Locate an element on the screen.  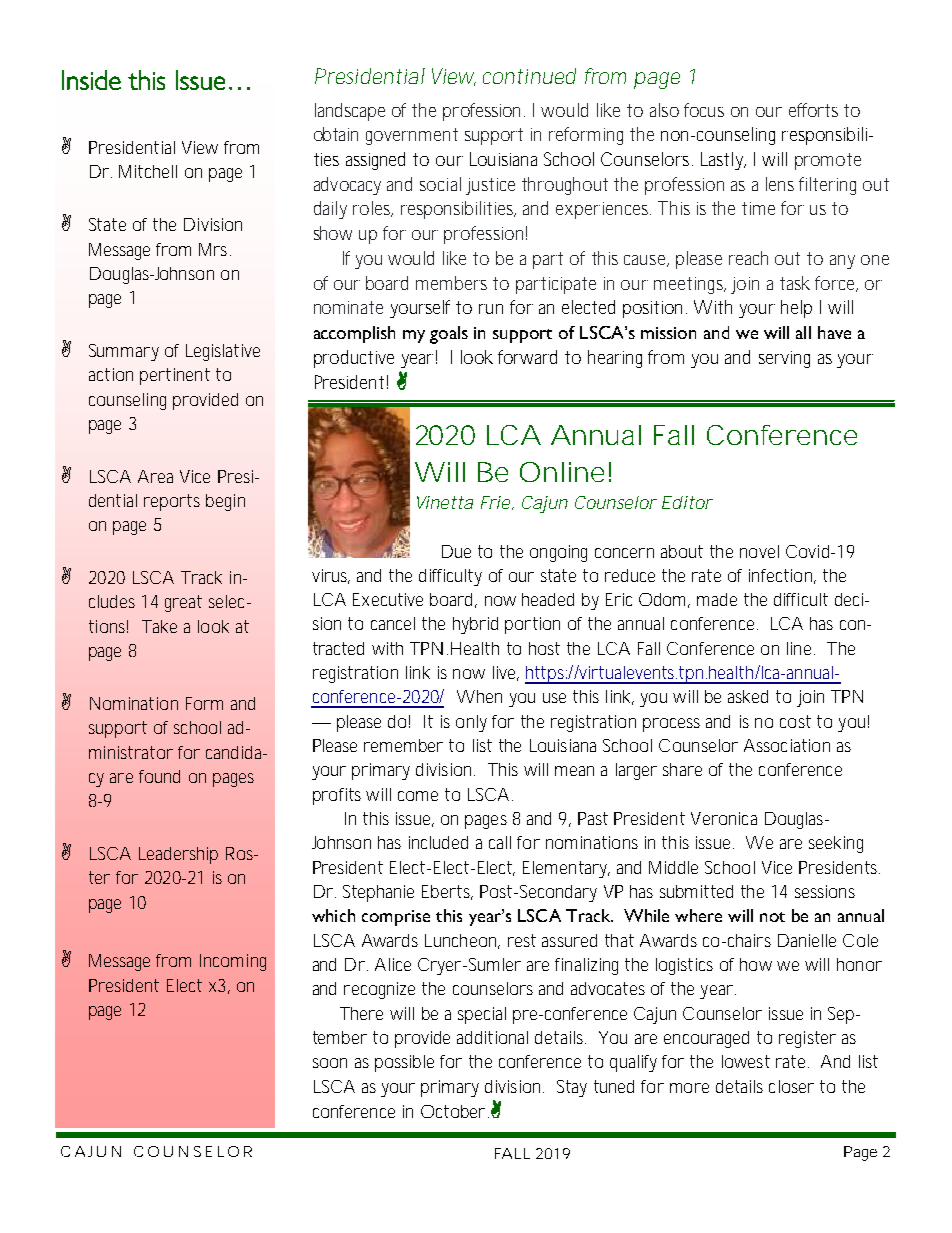
Due is located at coordinates (456, 551).
